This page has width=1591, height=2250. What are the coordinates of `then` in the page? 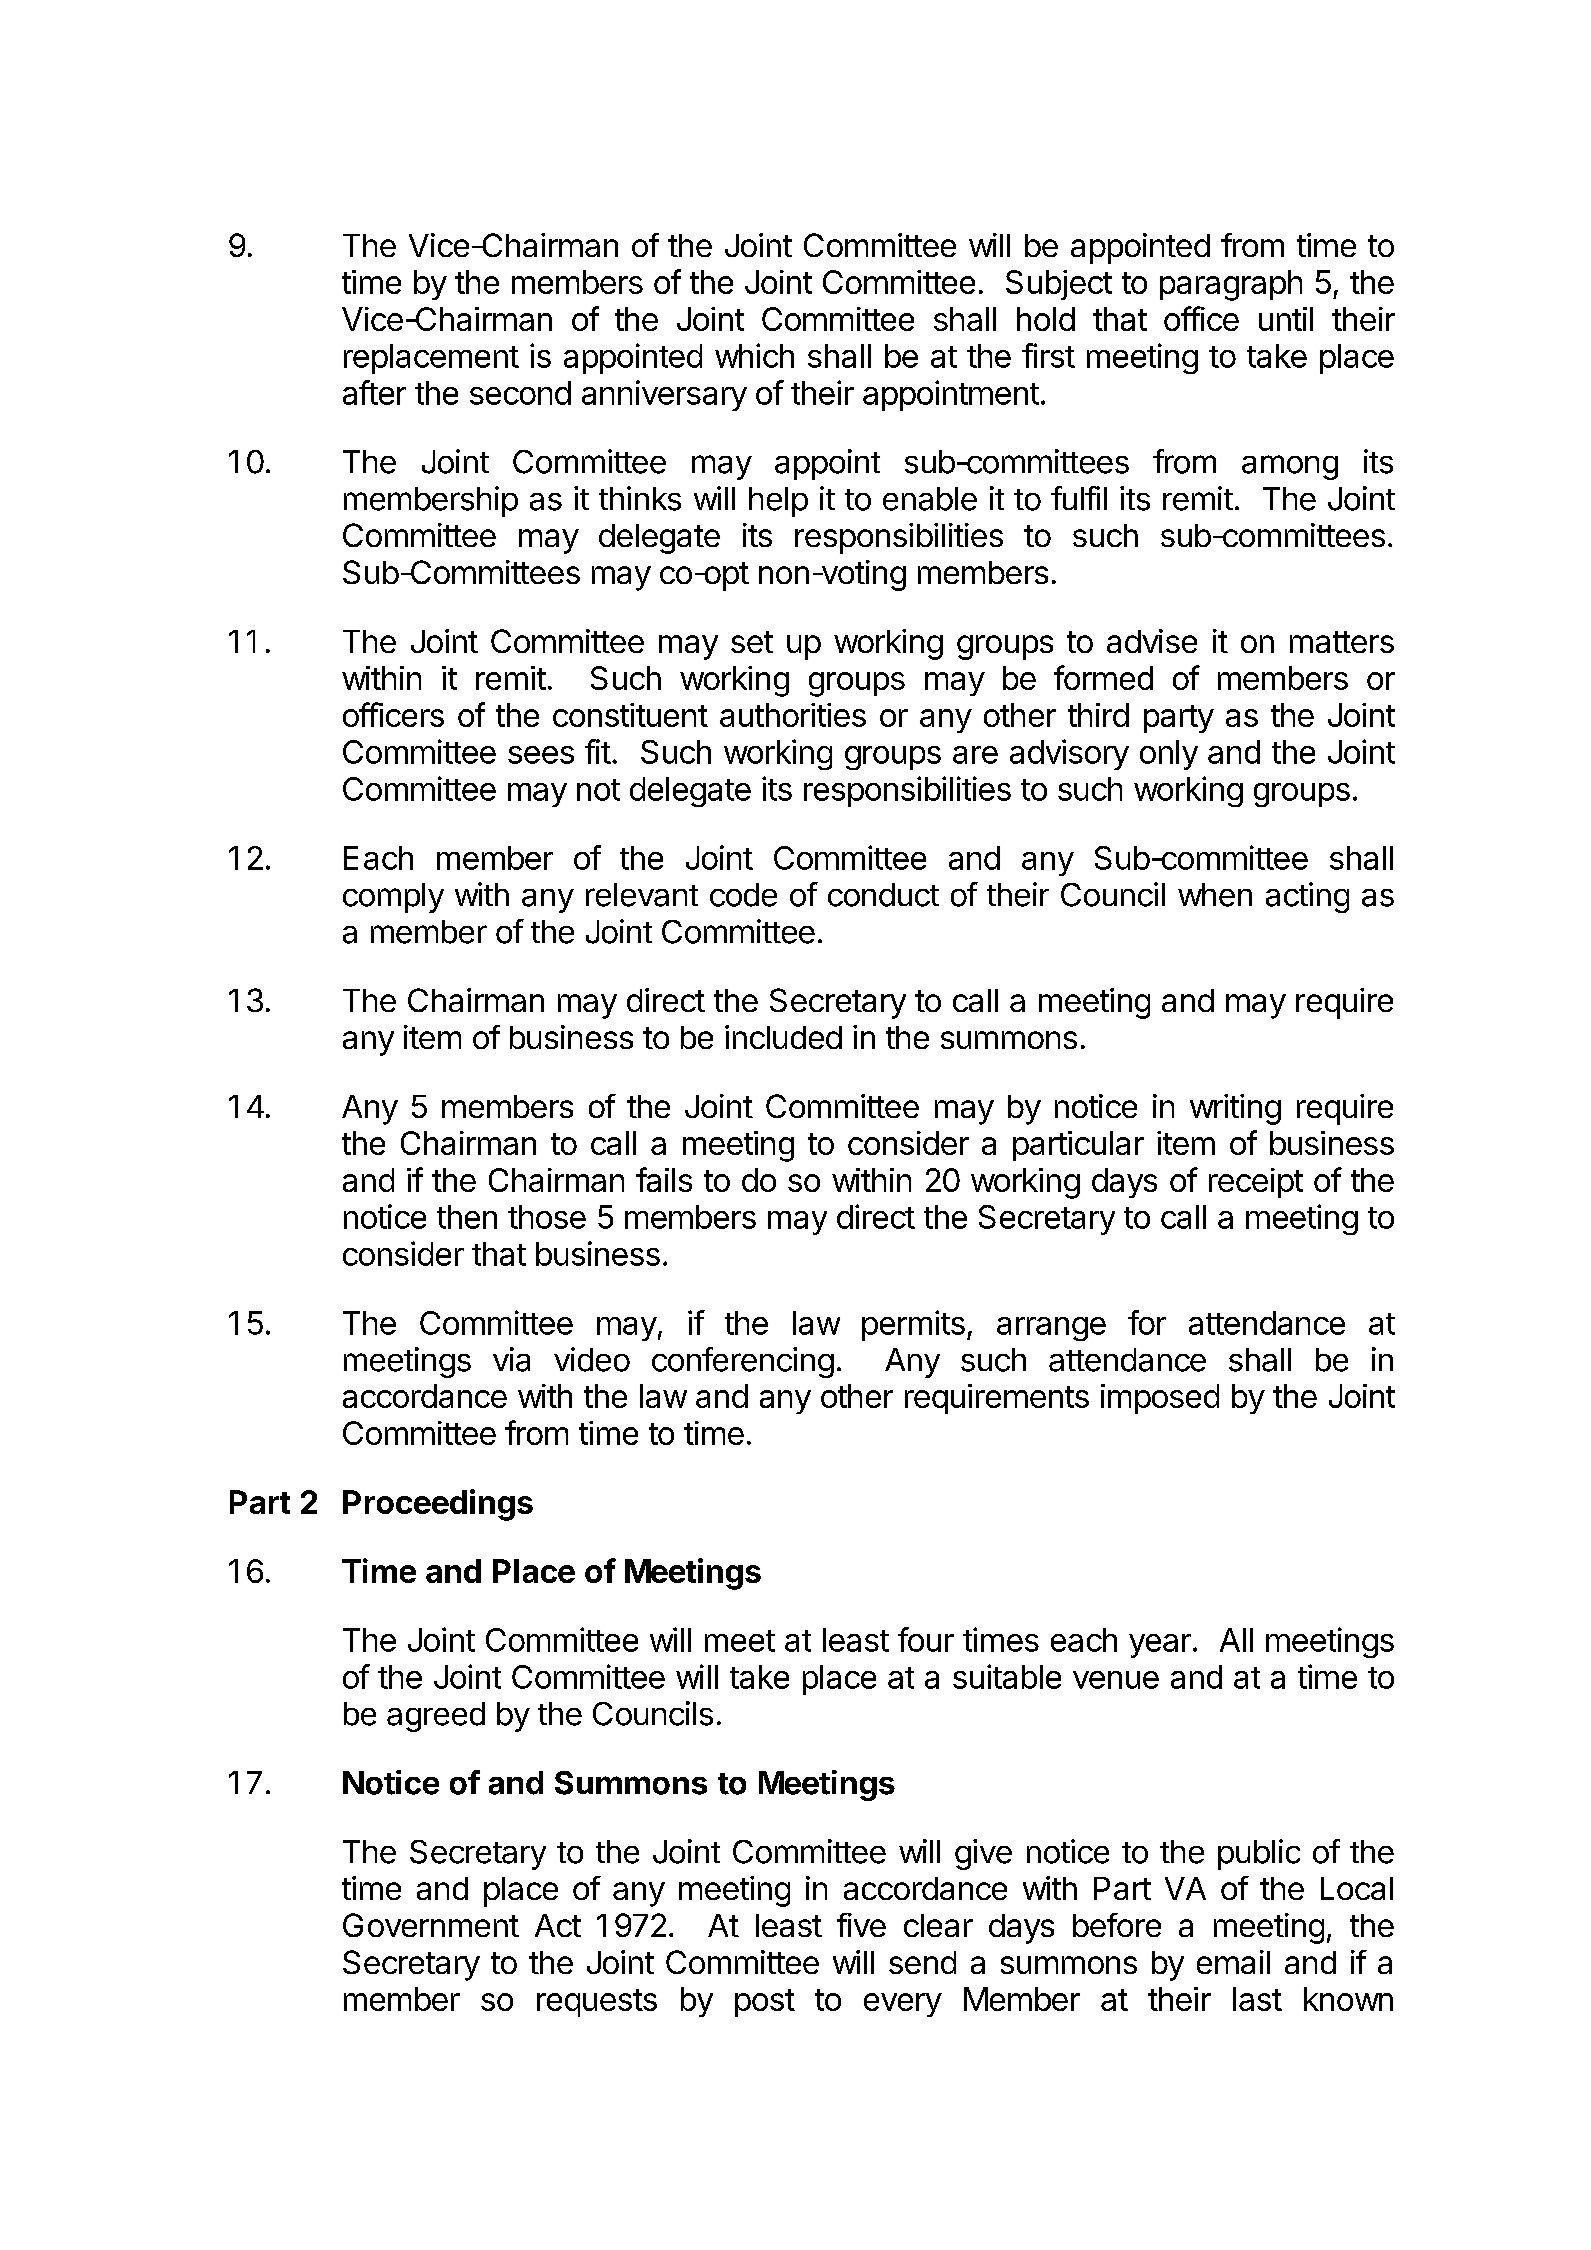 It's located at (467, 1217).
